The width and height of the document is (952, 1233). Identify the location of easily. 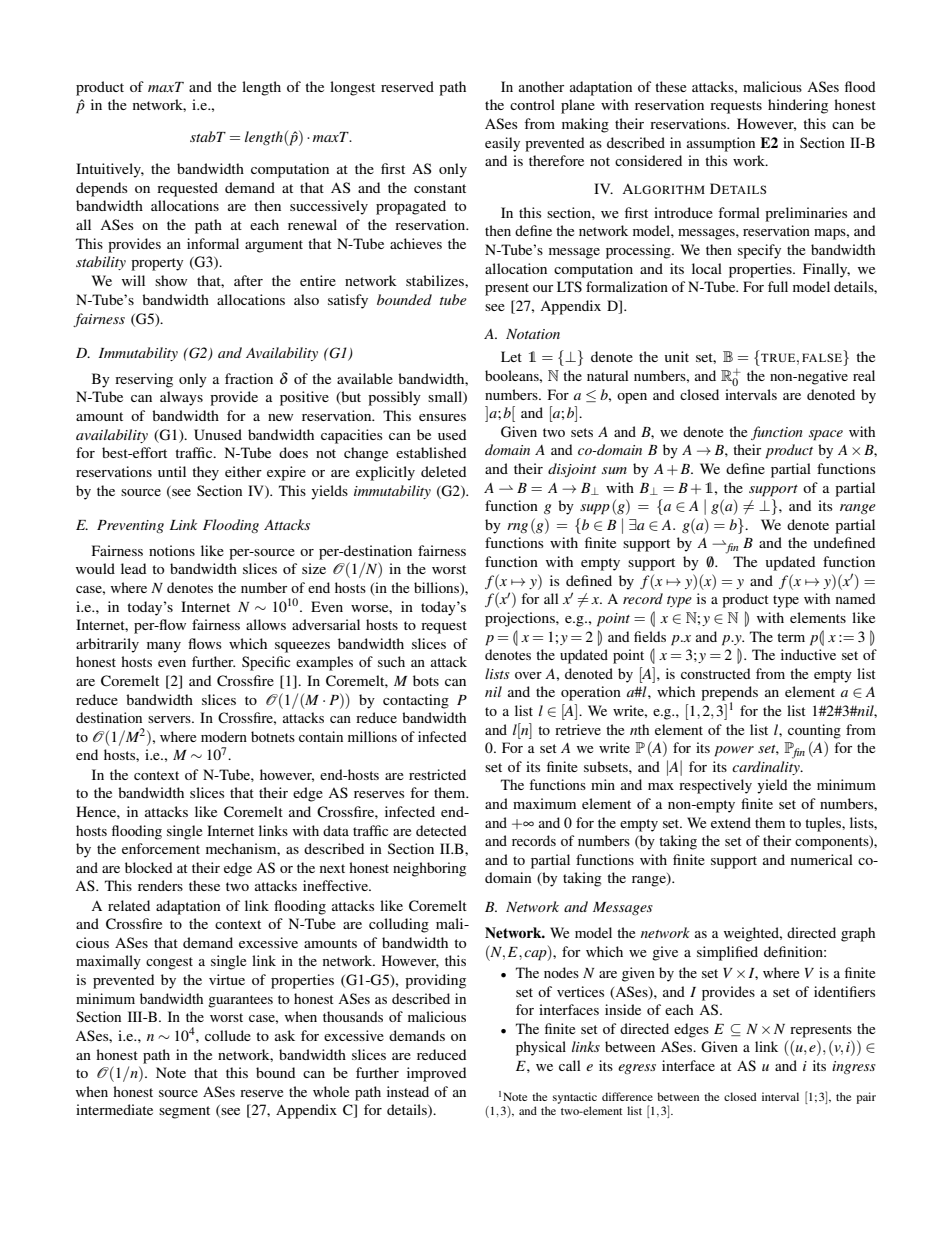
(502, 144).
